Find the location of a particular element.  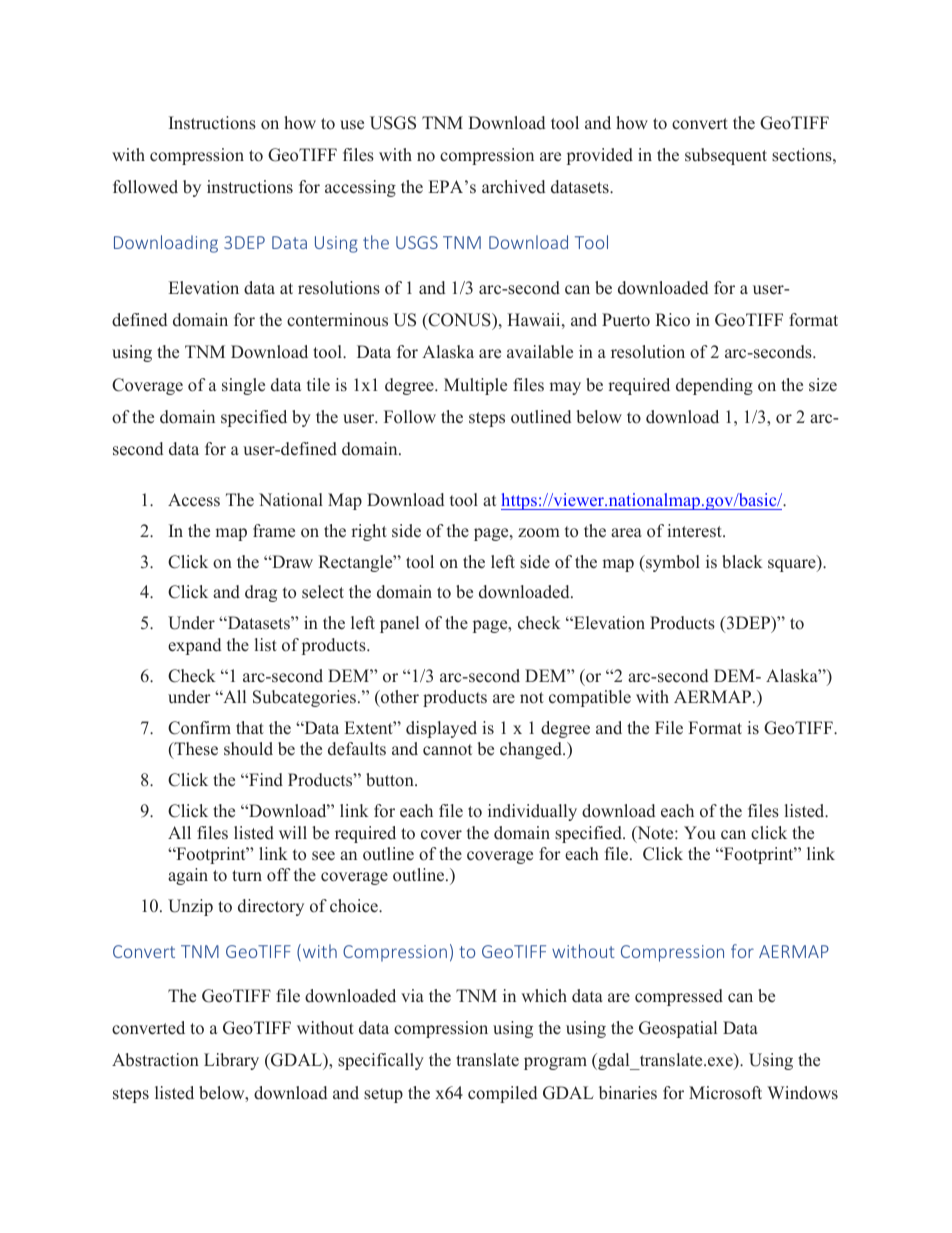

should is located at coordinates (248, 749).
